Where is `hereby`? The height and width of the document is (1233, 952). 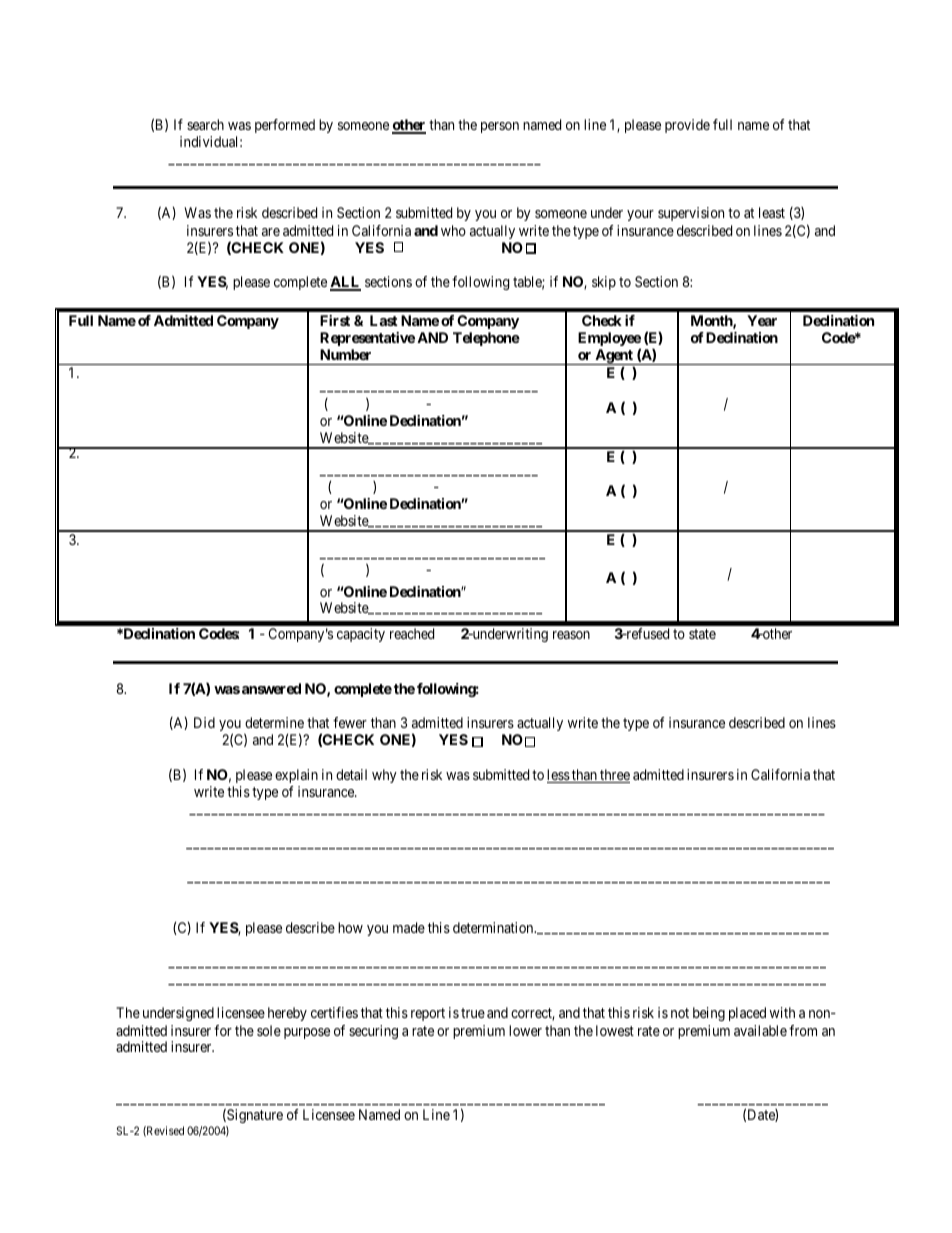
hereby is located at coordinates (287, 1014).
